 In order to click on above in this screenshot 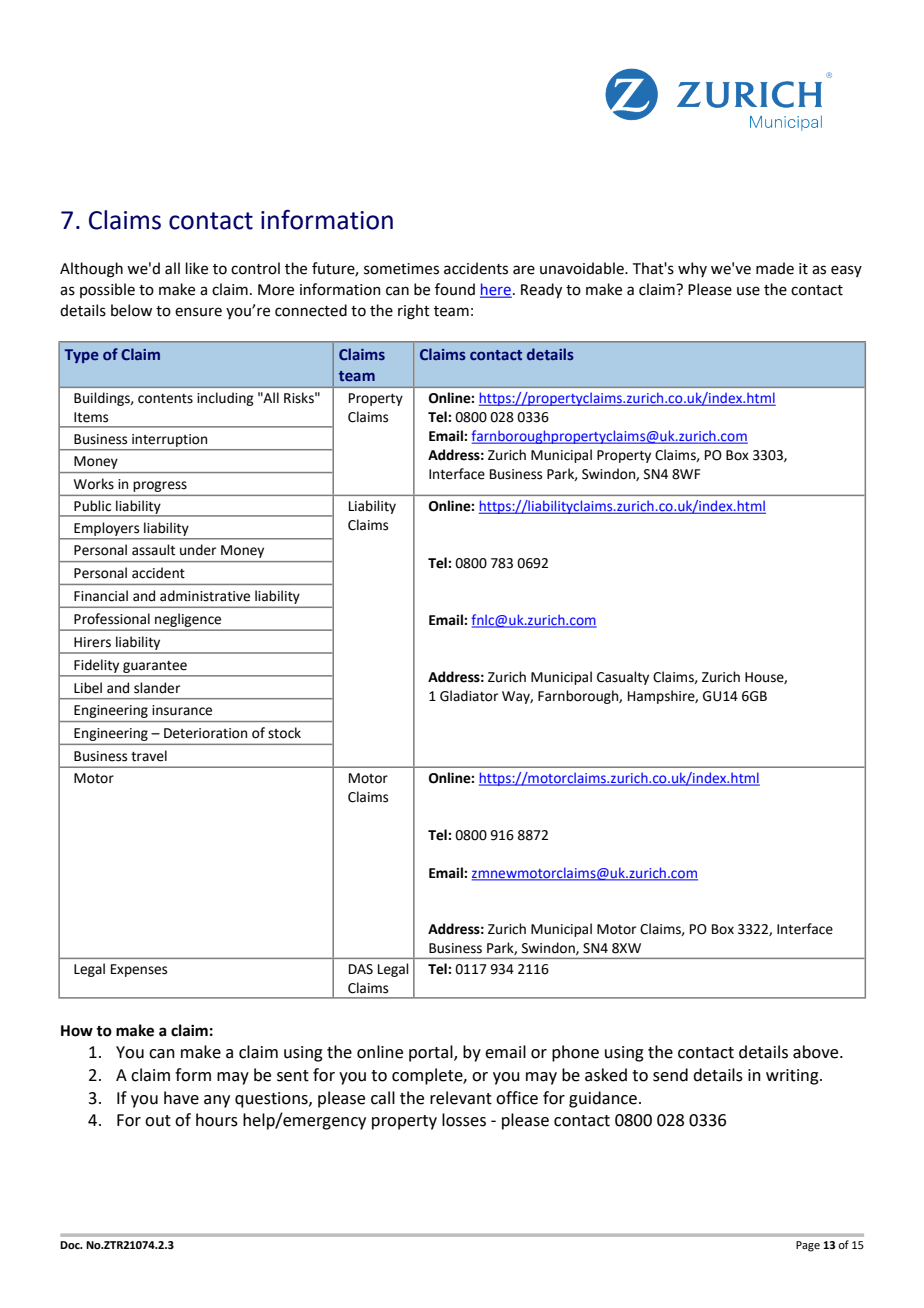, I will do `click(817, 1052)`.
